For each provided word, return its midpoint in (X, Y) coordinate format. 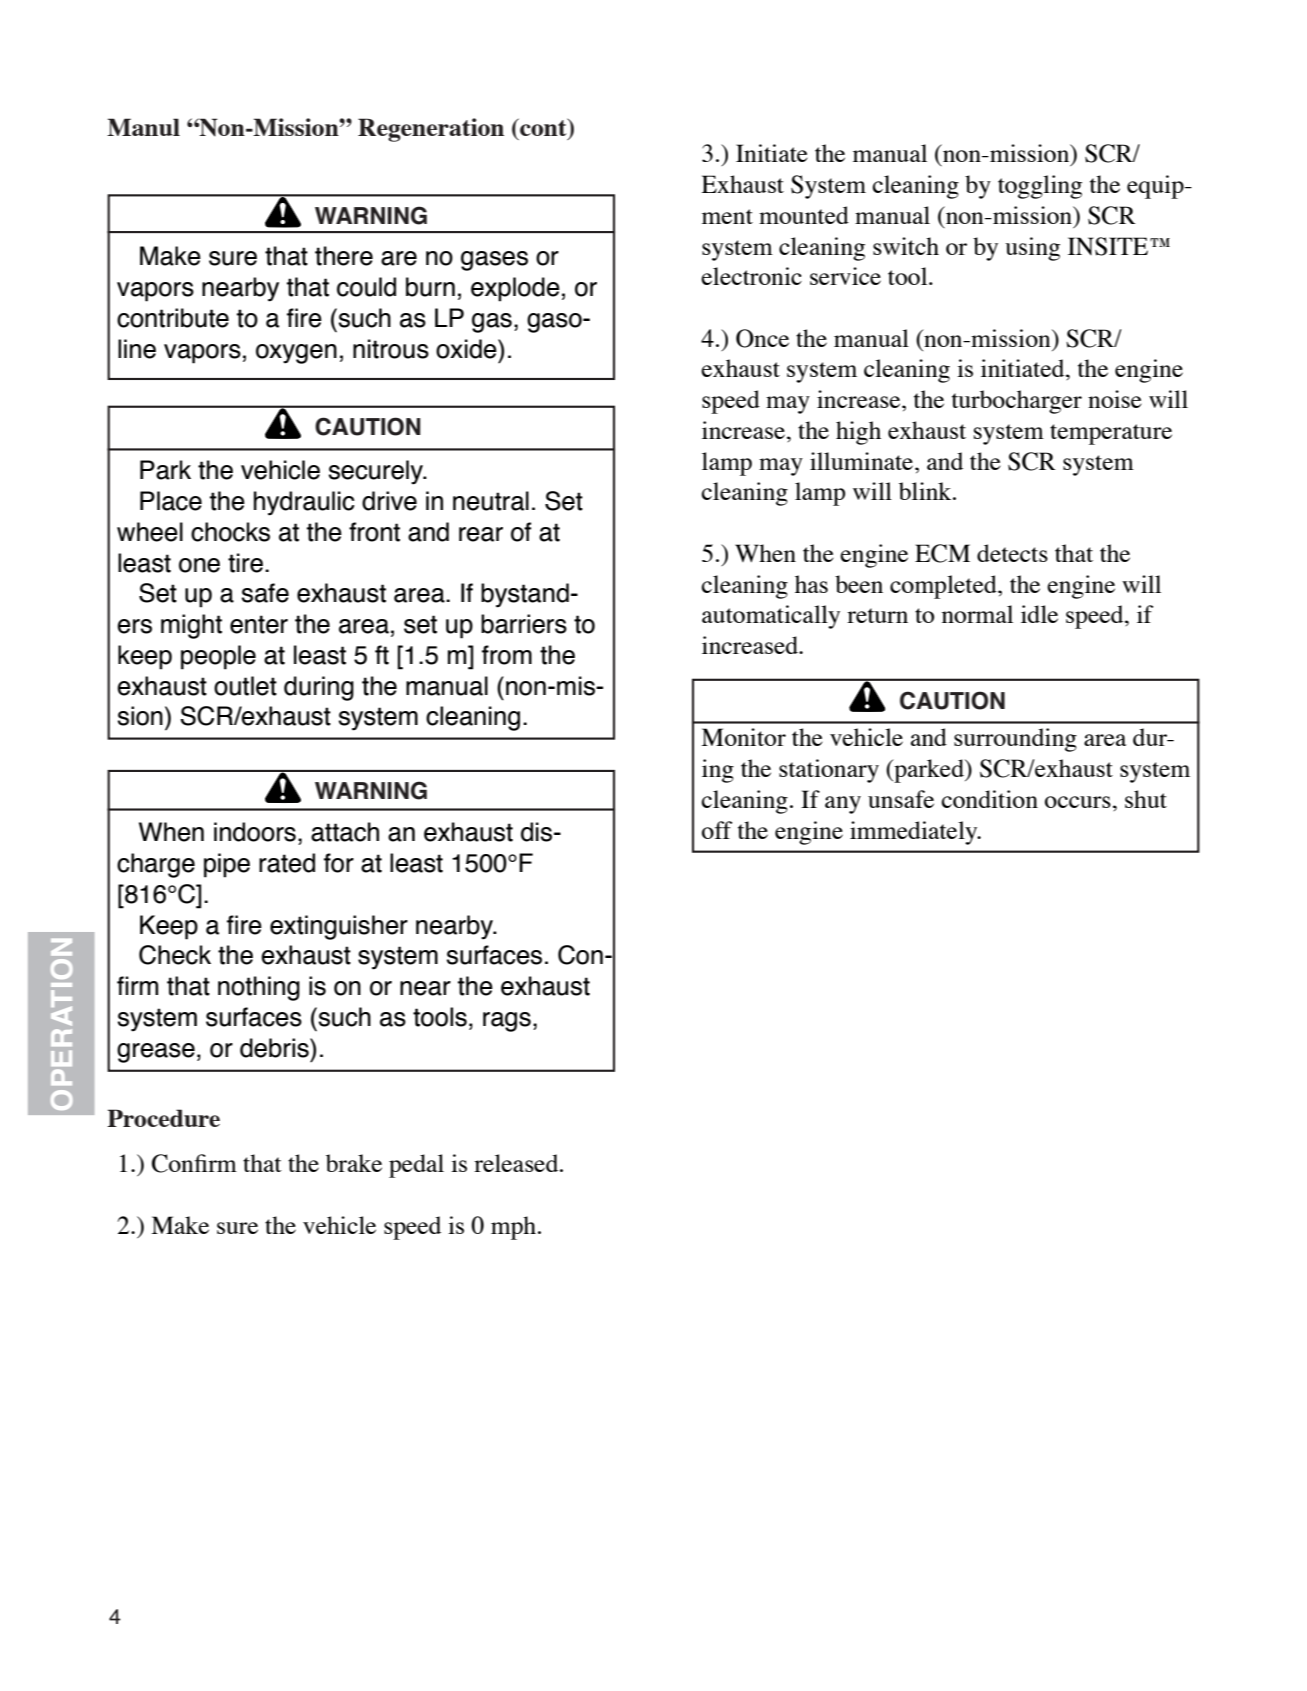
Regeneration (431, 130)
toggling (1040, 187)
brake (354, 1163)
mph (515, 1228)
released (517, 1163)
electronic (751, 276)
